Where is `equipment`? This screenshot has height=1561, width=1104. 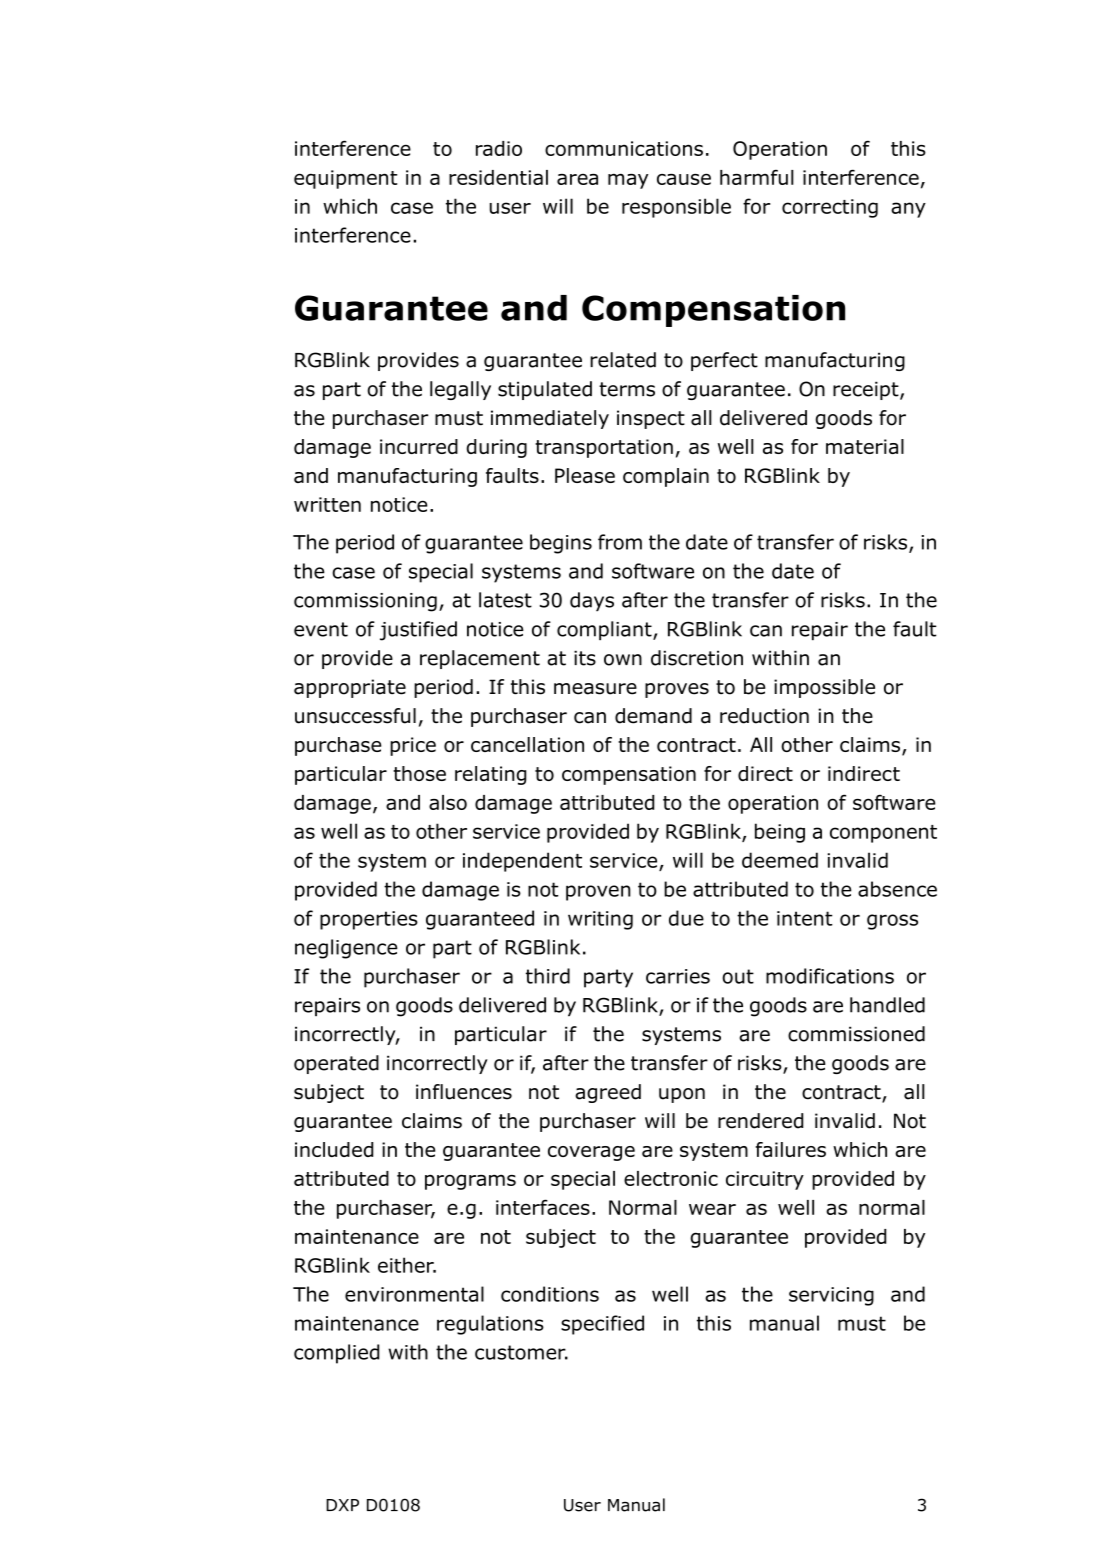 equipment is located at coordinates (345, 179).
